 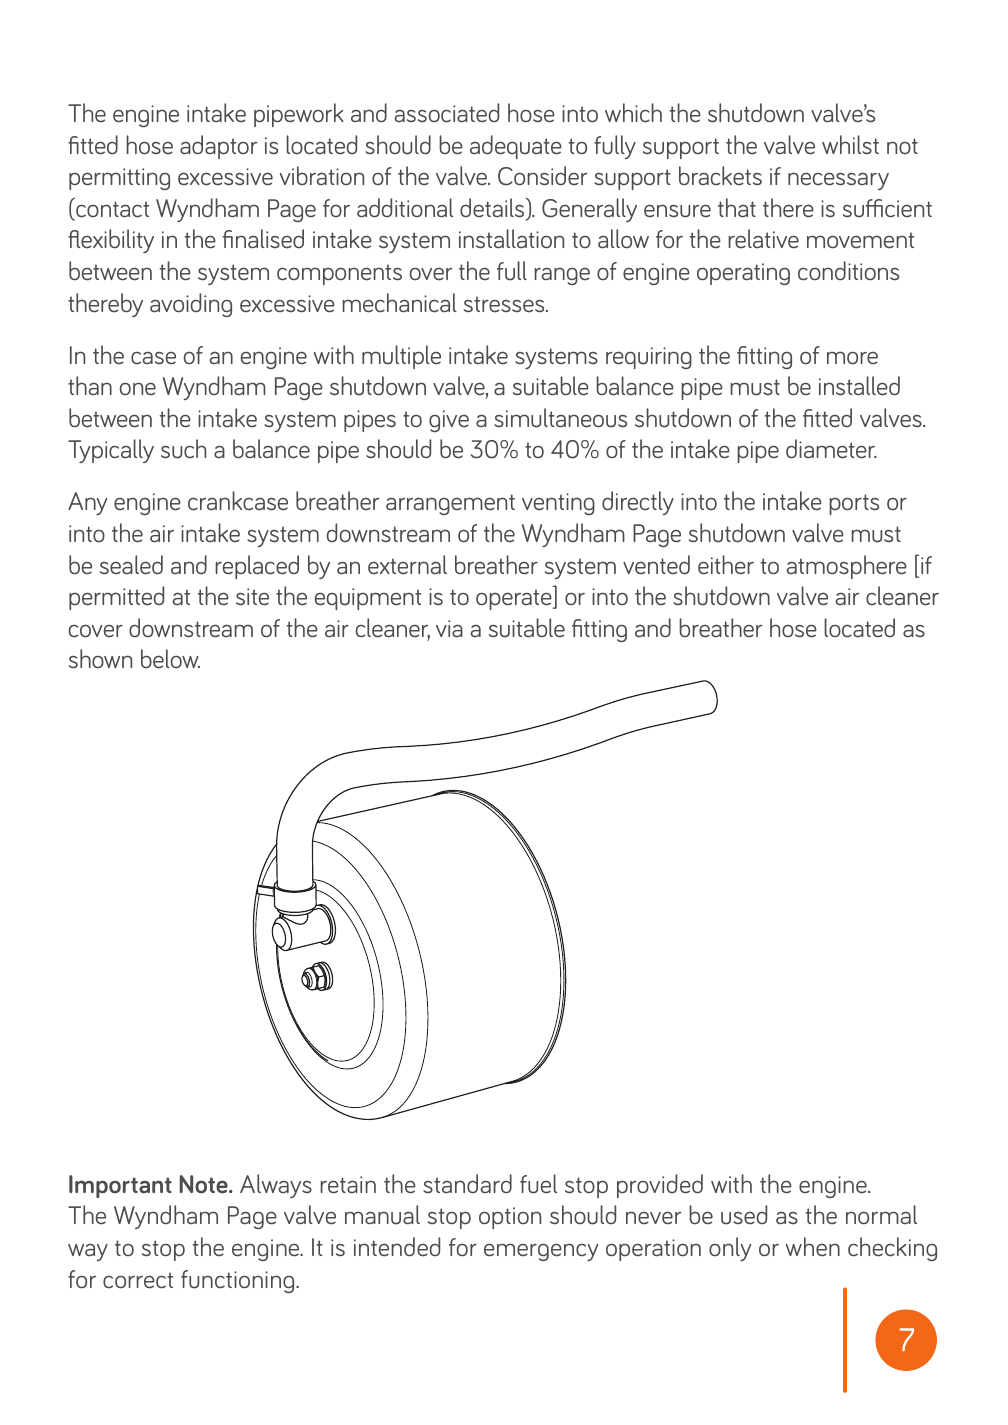 I want to click on when, so click(x=813, y=1247).
